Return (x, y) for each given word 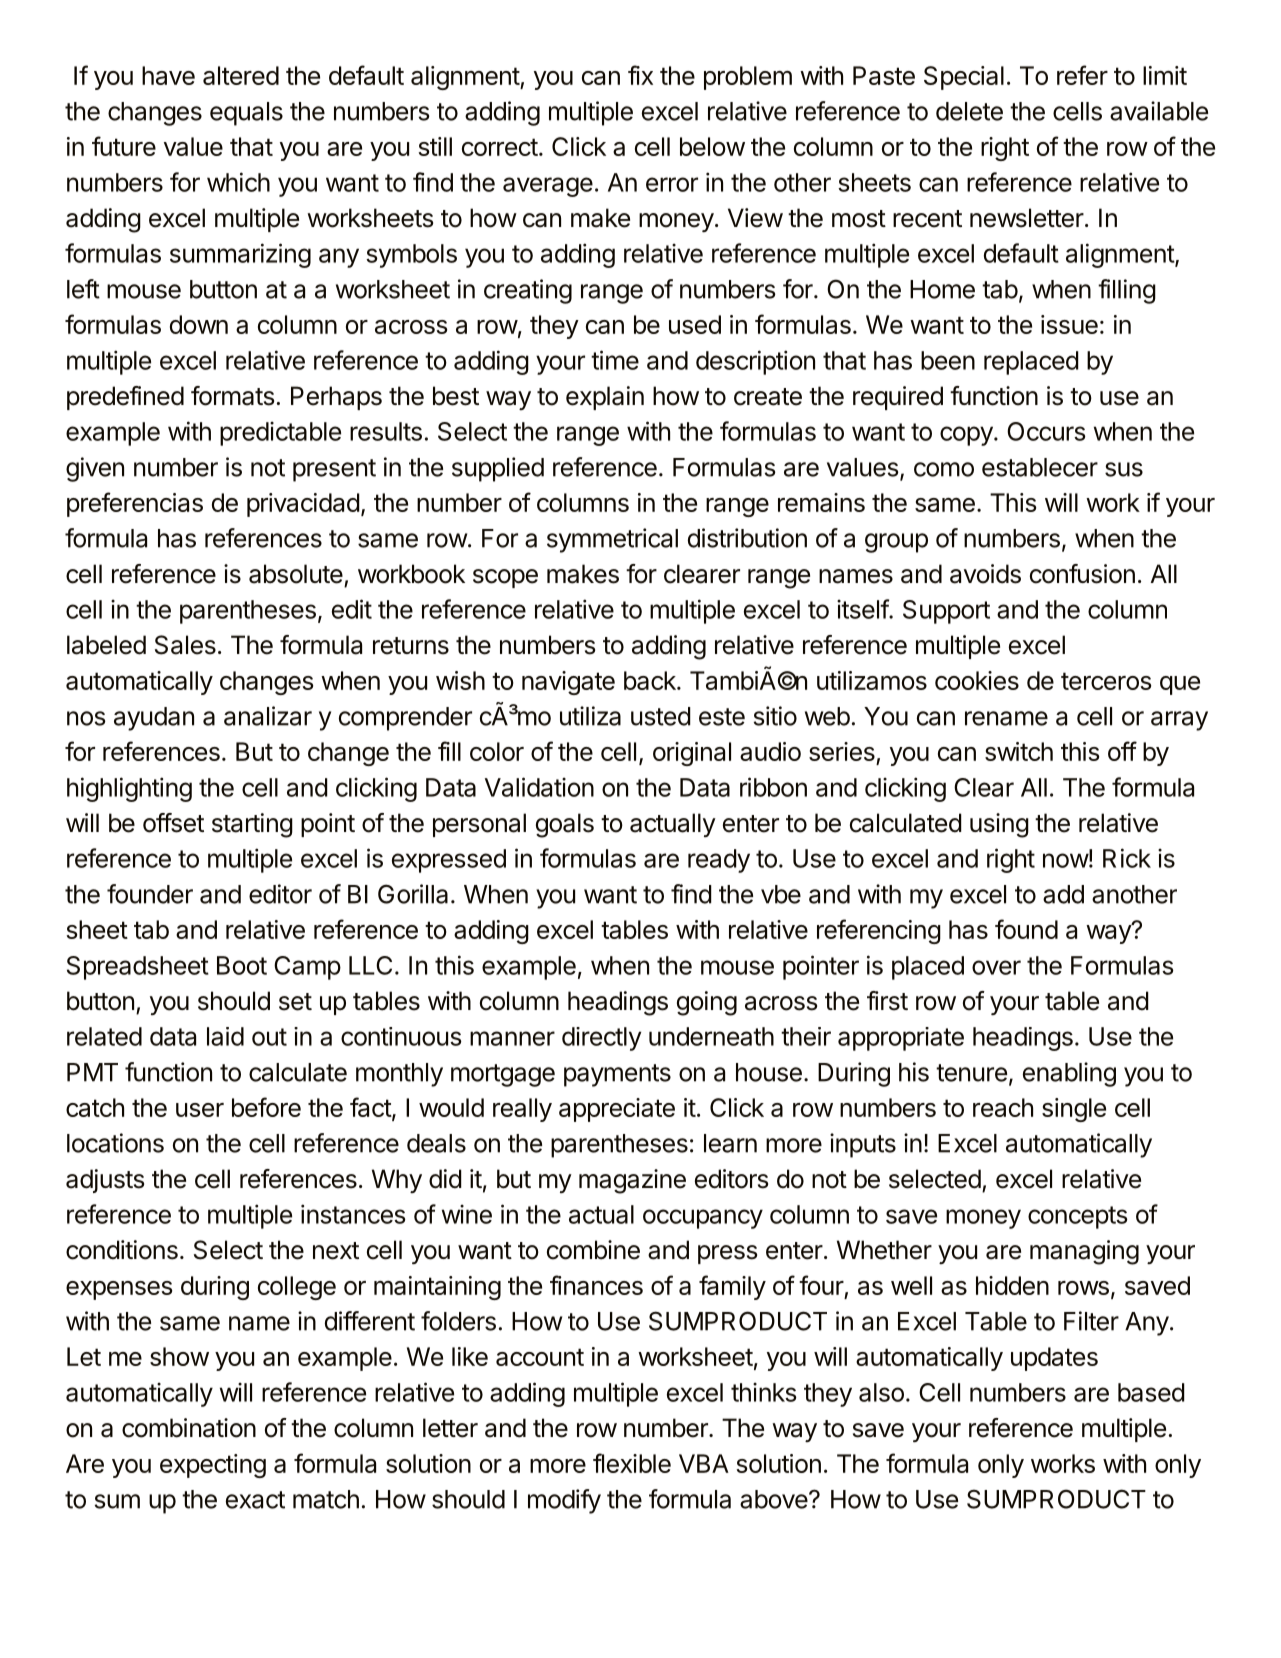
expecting (213, 1466)
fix (640, 75)
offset (173, 823)
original (692, 754)
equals (246, 114)
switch (1019, 751)
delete (969, 111)
